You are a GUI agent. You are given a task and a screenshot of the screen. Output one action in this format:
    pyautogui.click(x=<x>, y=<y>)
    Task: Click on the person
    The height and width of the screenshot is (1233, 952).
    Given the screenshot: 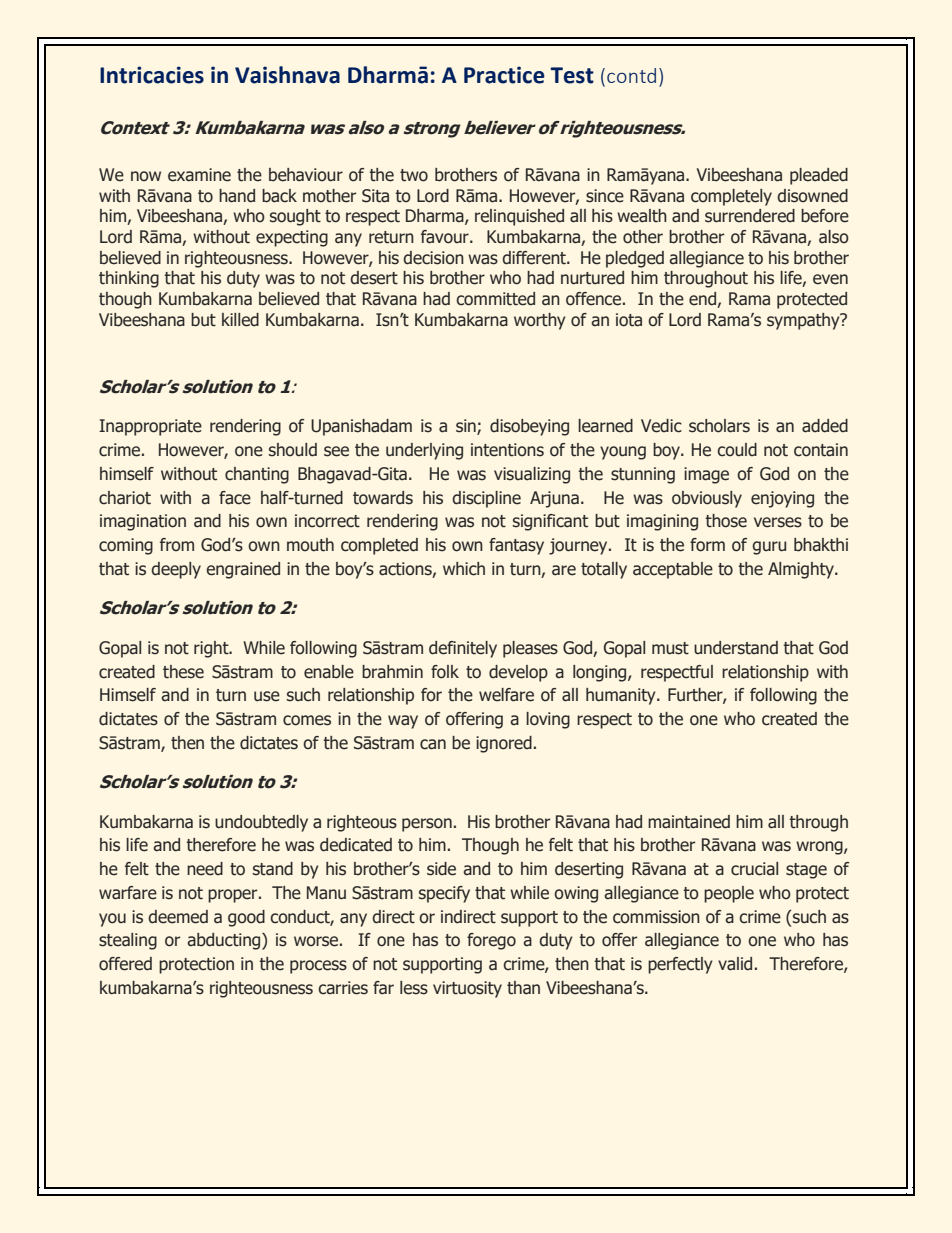 What is the action you would take?
    pyautogui.click(x=427, y=825)
